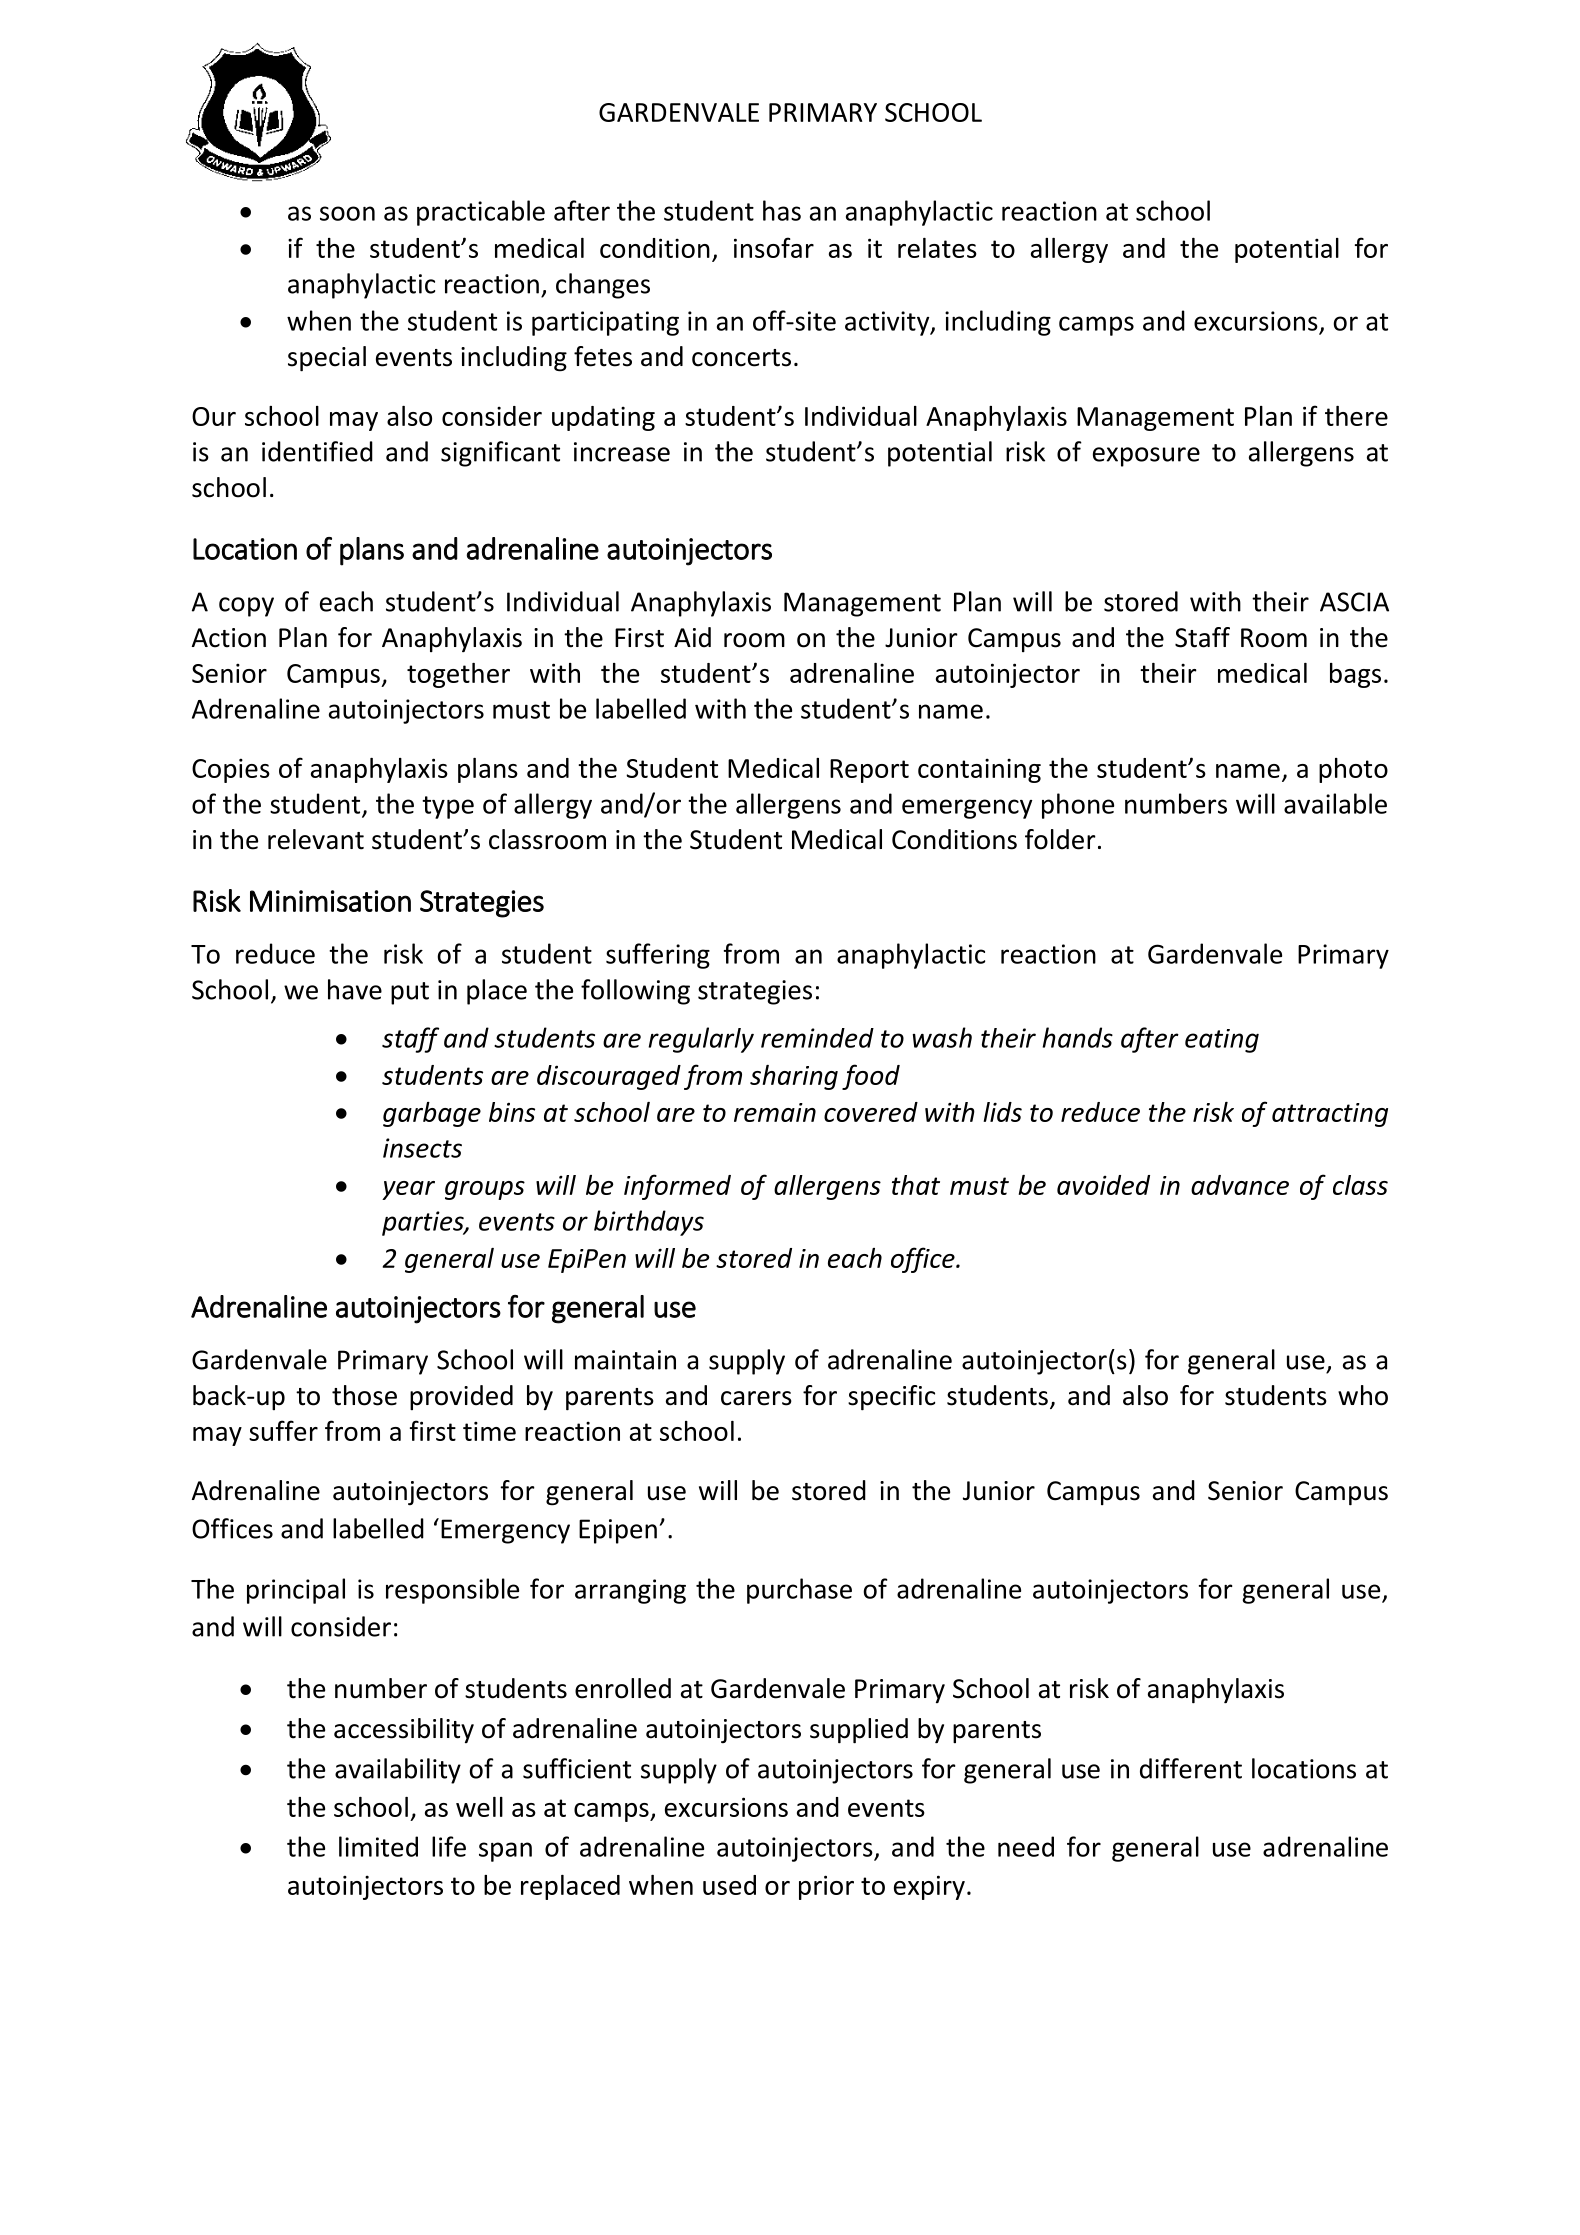 This screenshot has width=1580, height=2235. Describe the element at coordinates (347, 213) in the screenshot. I see `soon` at that location.
